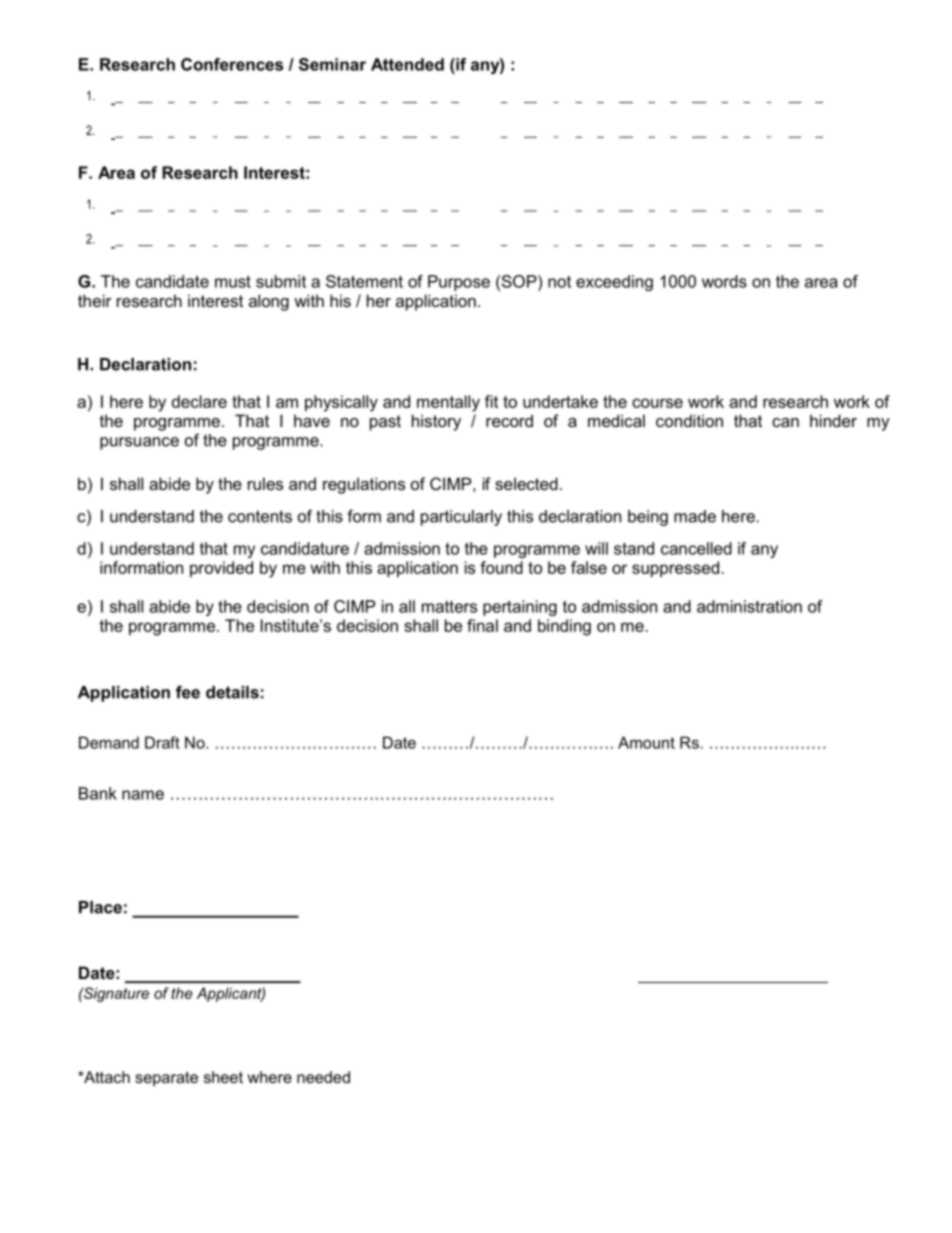  Describe the element at coordinates (323, 1077) in the document. I see `needed` at that location.
